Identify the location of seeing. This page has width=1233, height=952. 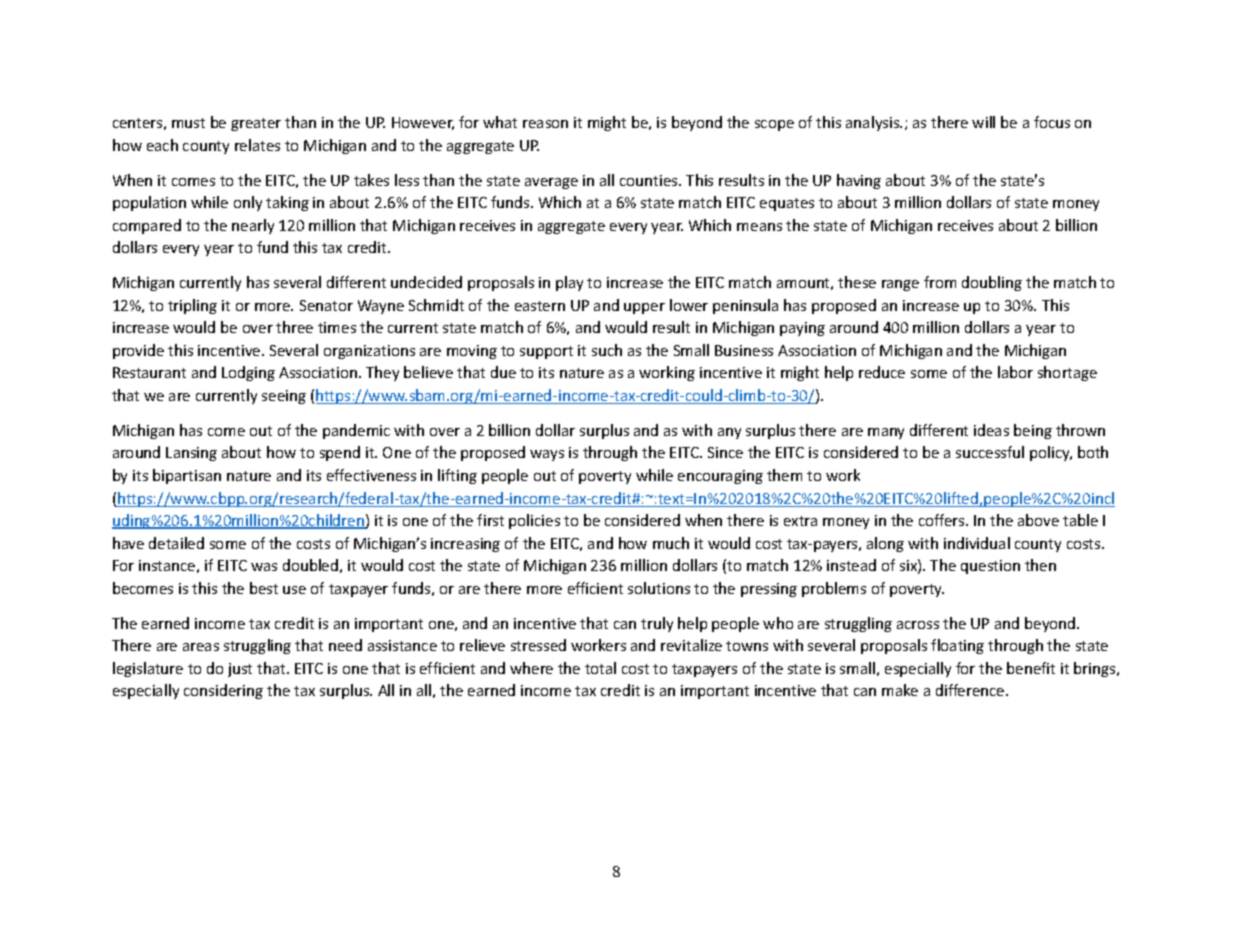
(284, 397).
